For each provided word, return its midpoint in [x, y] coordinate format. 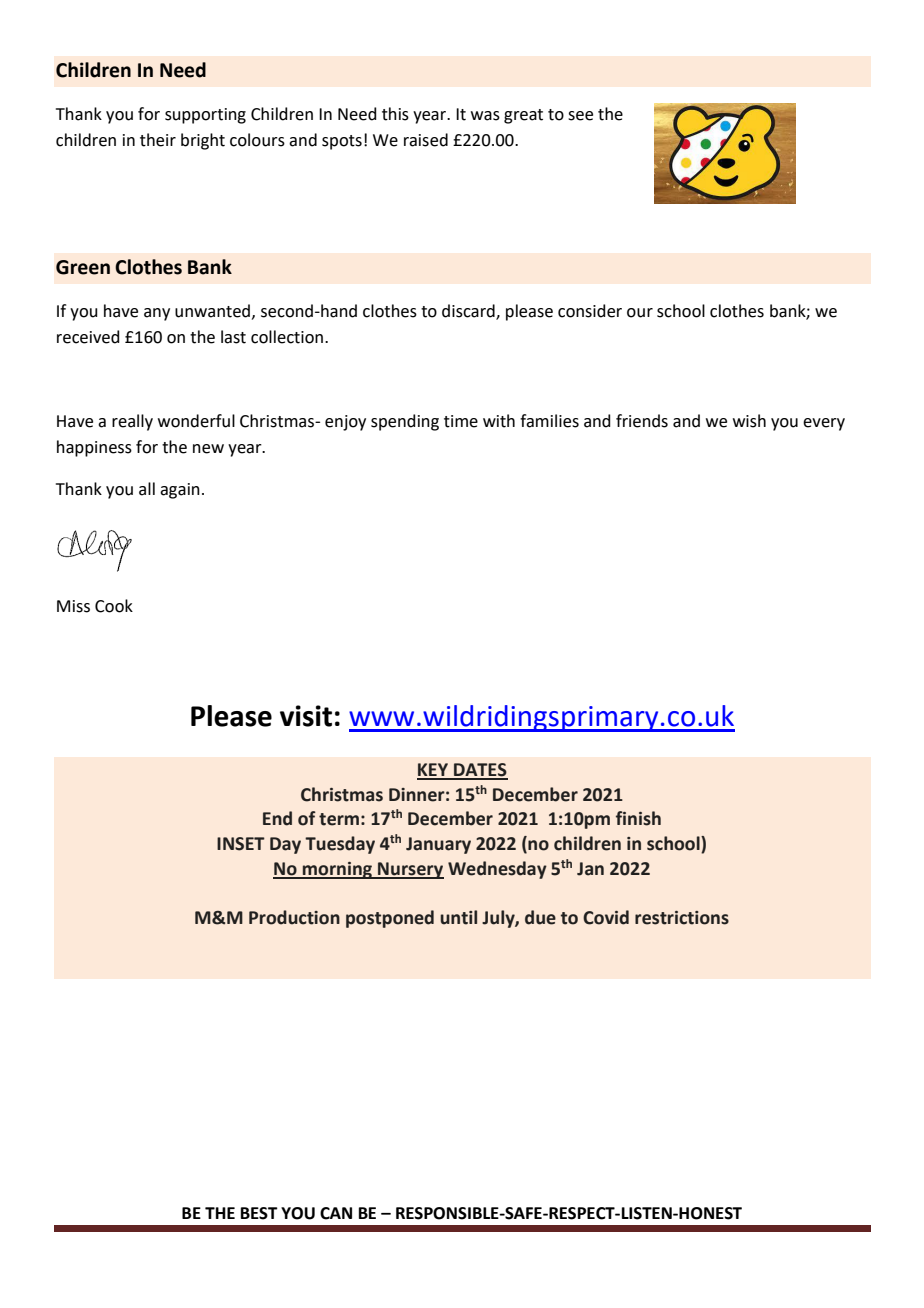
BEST [259, 1213]
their [158, 140]
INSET [241, 844]
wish [749, 421]
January [438, 845]
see [580, 116]
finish [638, 818]
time [461, 421]
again [180, 491]
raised [426, 140]
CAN [336, 1213]
